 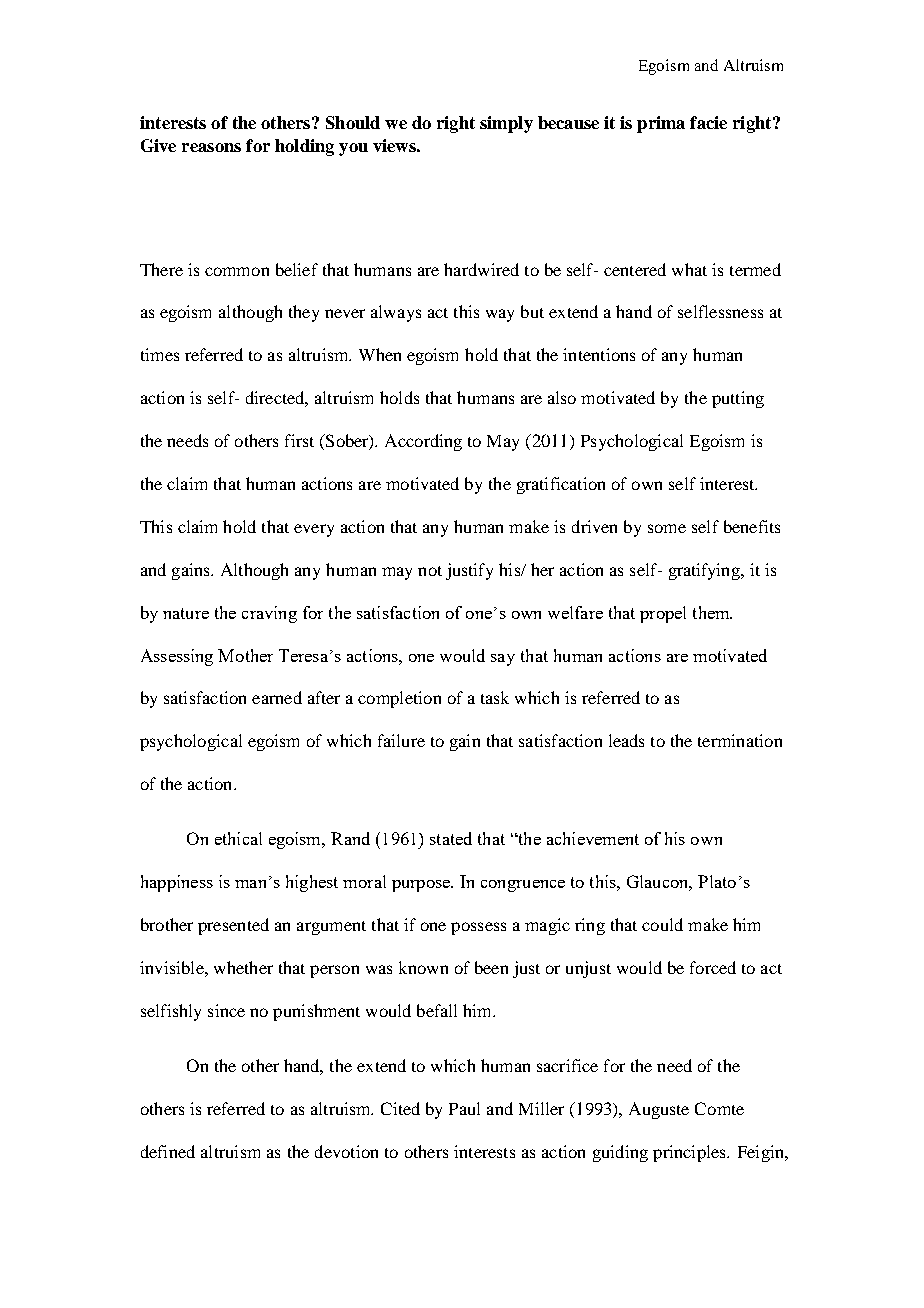 I want to click on reasons, so click(x=211, y=147).
